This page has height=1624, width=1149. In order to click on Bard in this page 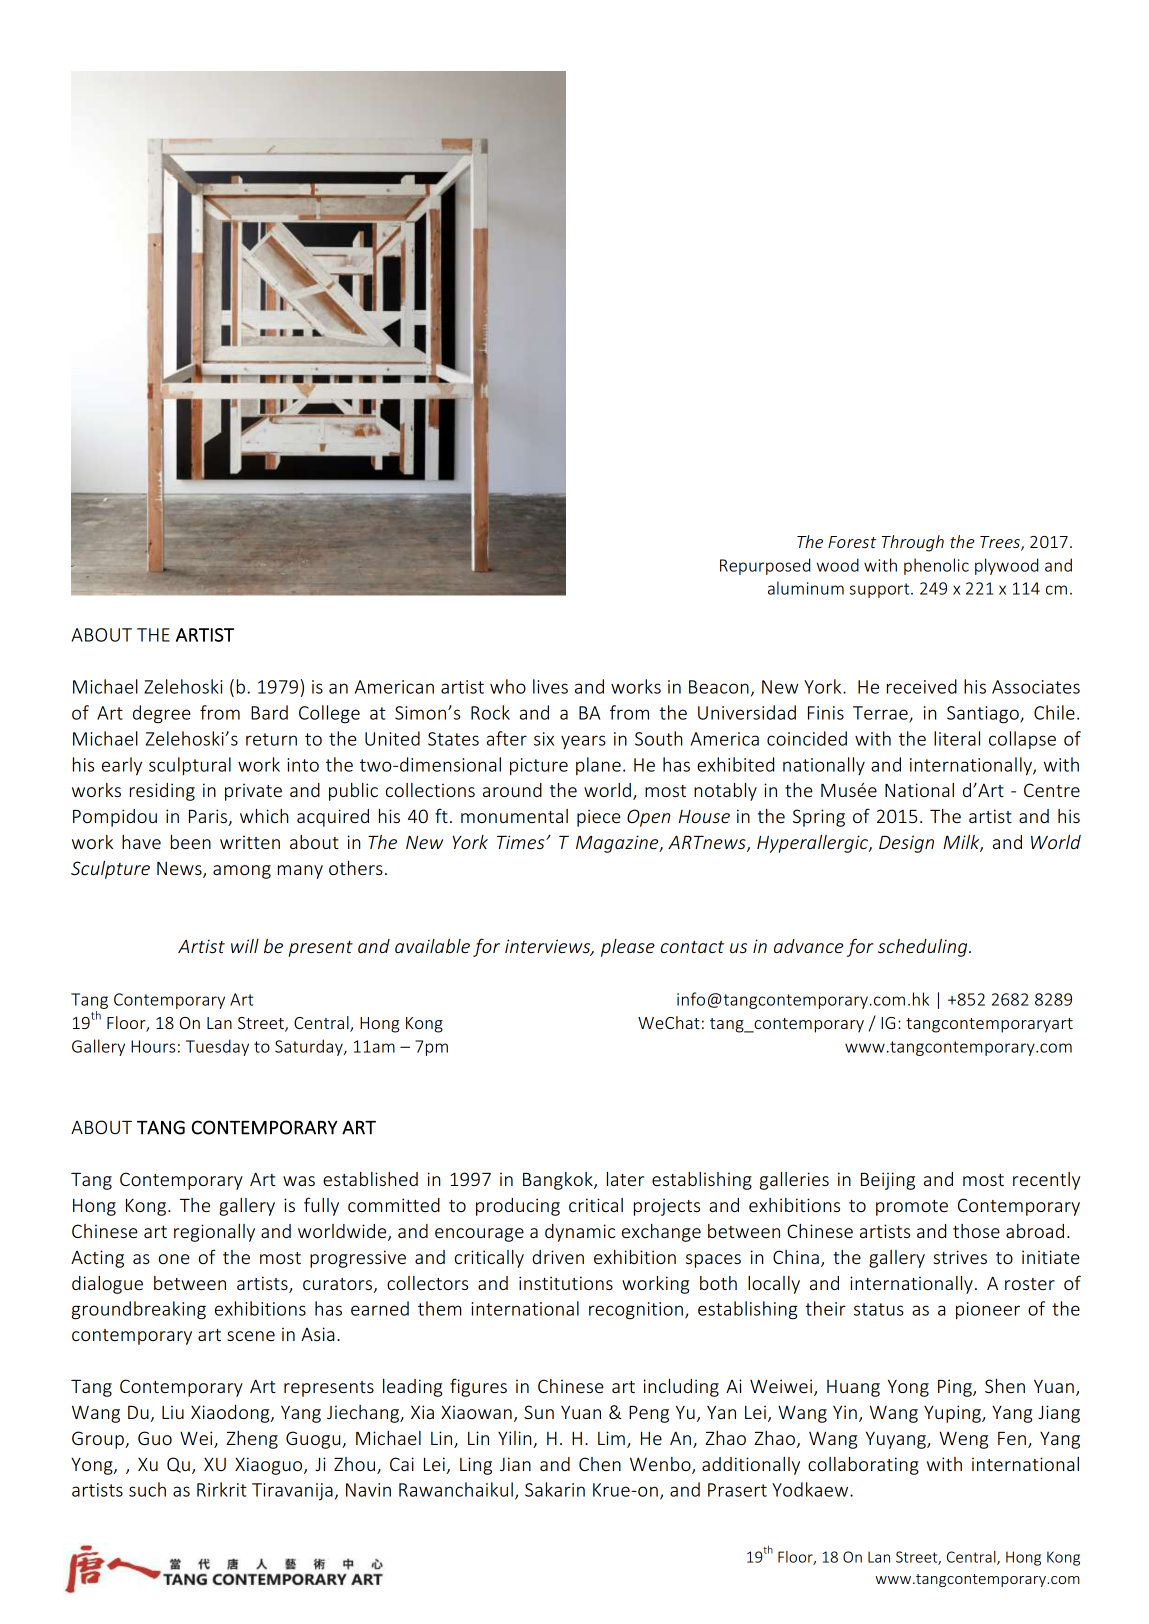, I will do `click(269, 712)`.
